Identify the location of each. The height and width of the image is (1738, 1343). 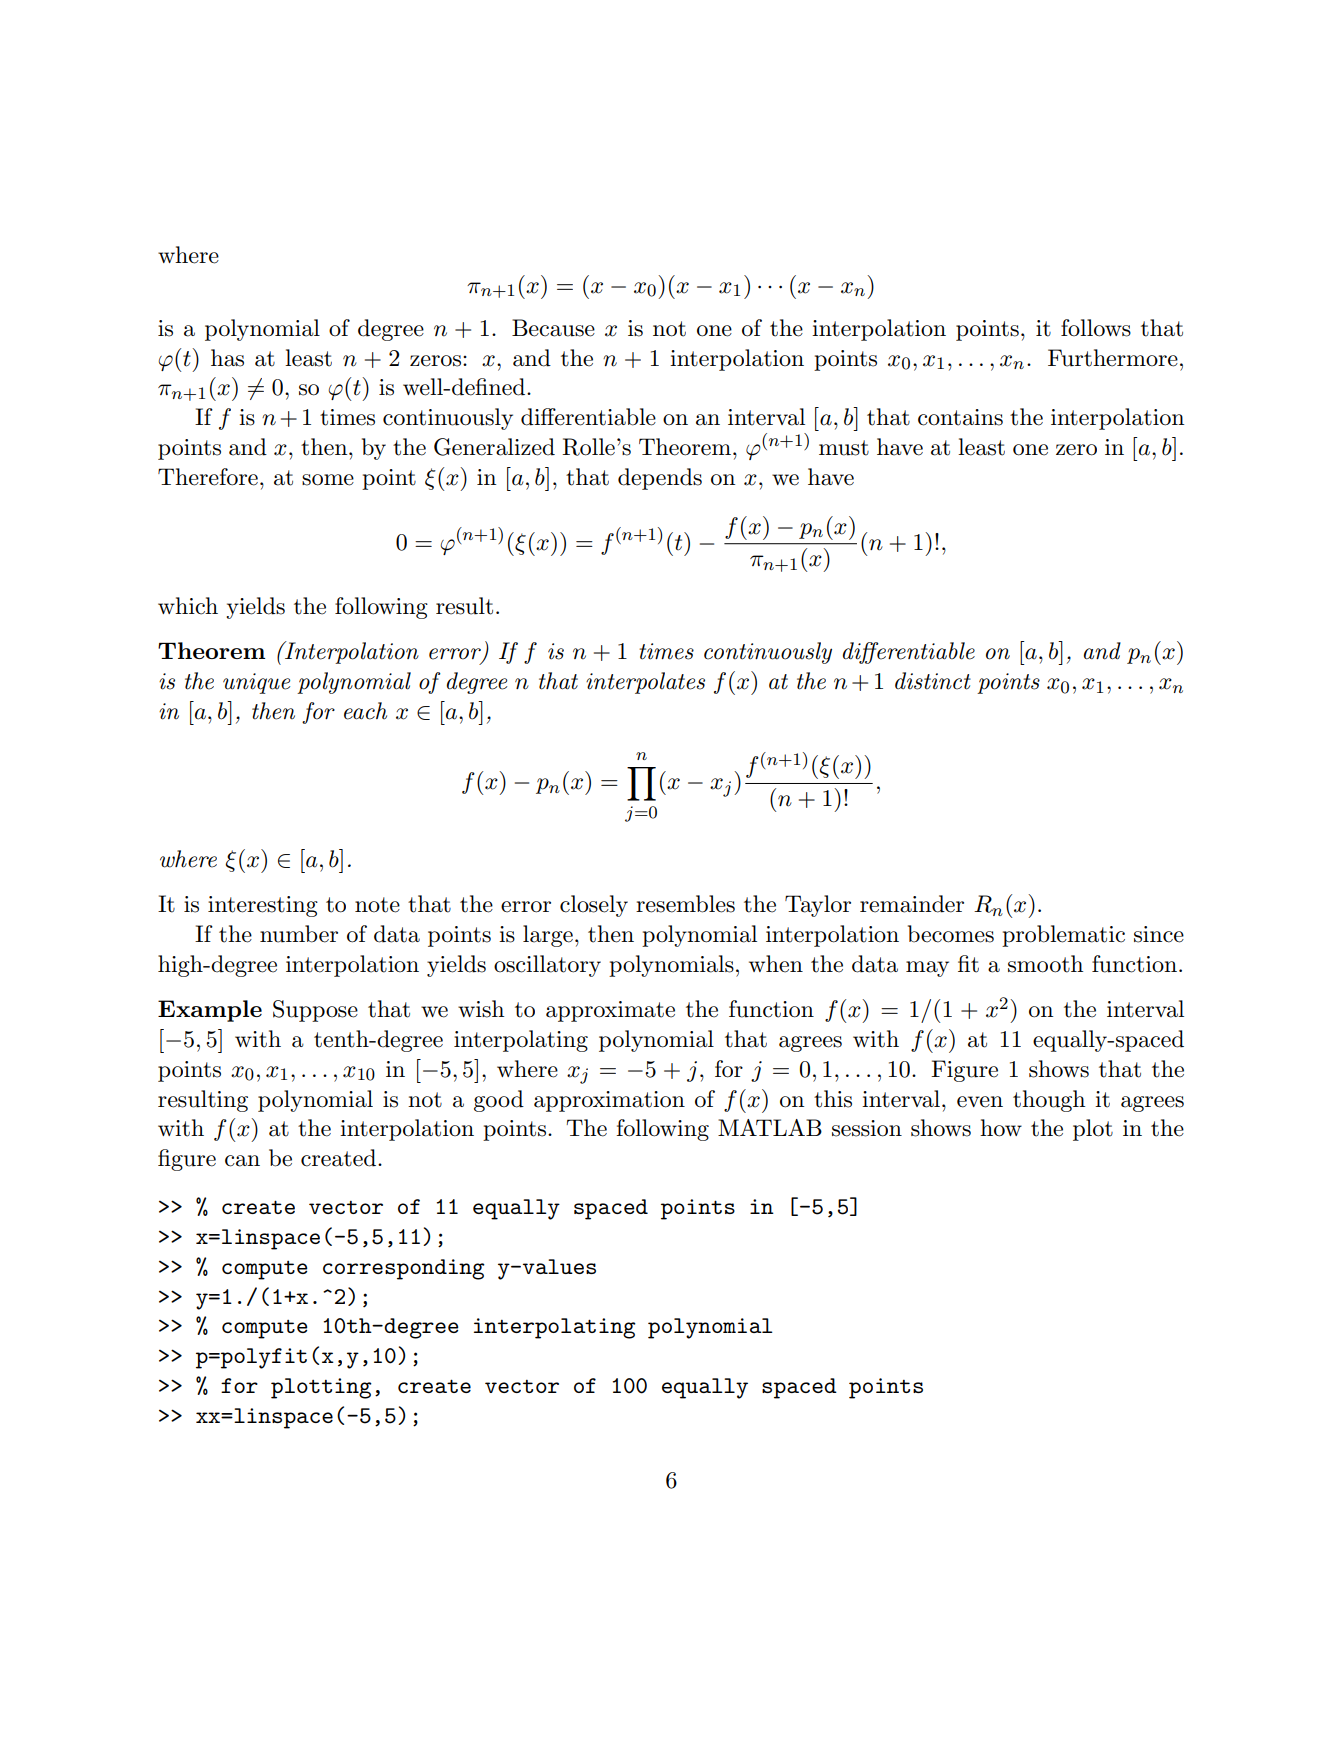
(365, 711).
